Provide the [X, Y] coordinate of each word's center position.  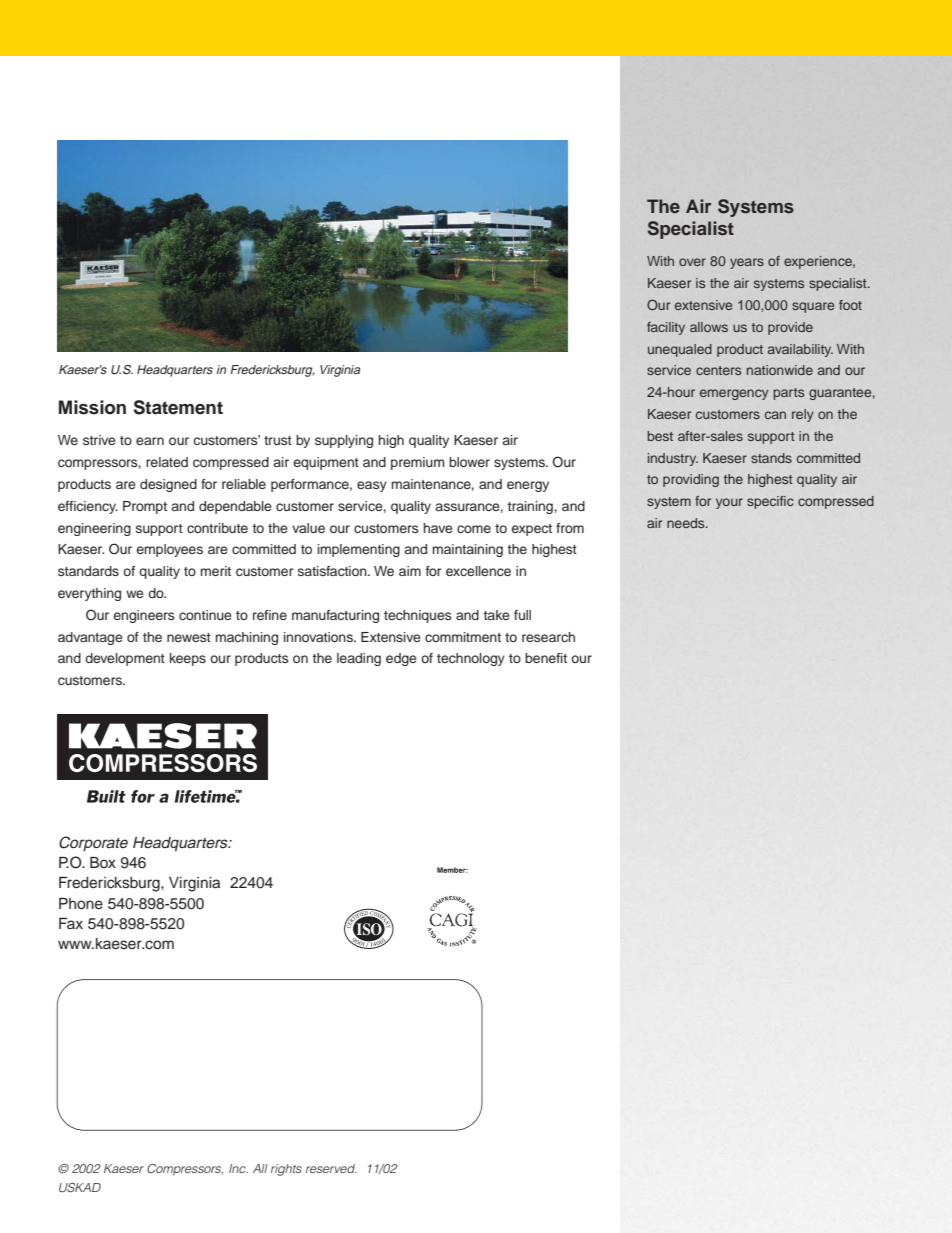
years [747, 263]
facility [666, 328]
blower [469, 462]
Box [103, 862]
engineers [144, 616]
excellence [478, 571]
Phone [81, 904]
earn [150, 441]
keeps [188, 659]
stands [771, 458]
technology [471, 659]
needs [687, 523]
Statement [178, 407]
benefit [546, 658]
